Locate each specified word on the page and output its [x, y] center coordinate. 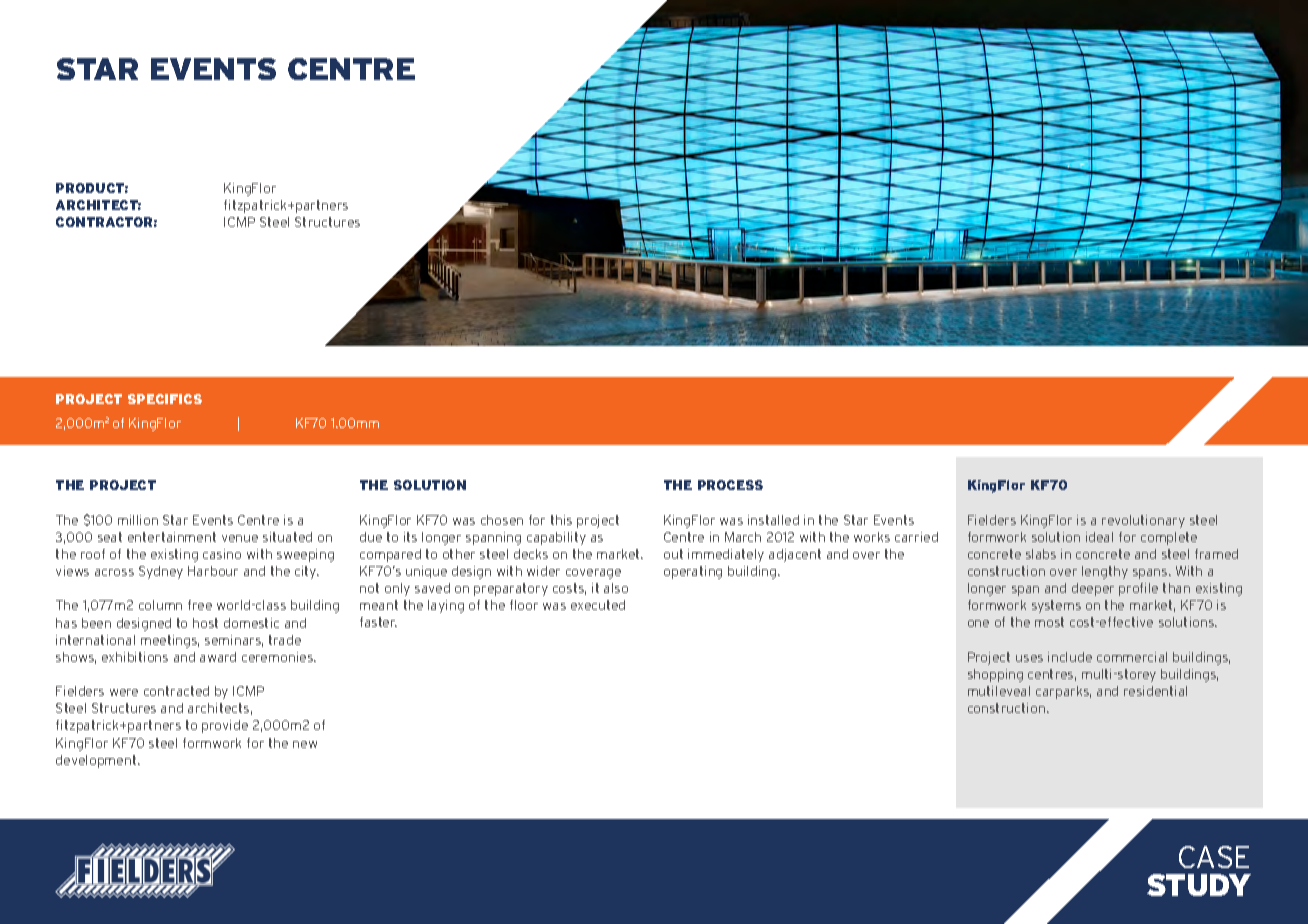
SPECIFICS [165, 399]
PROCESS [730, 485]
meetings [170, 641]
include [1070, 657]
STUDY [1199, 885]
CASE [1214, 857]
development [97, 761]
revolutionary [1143, 521]
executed [598, 605]
